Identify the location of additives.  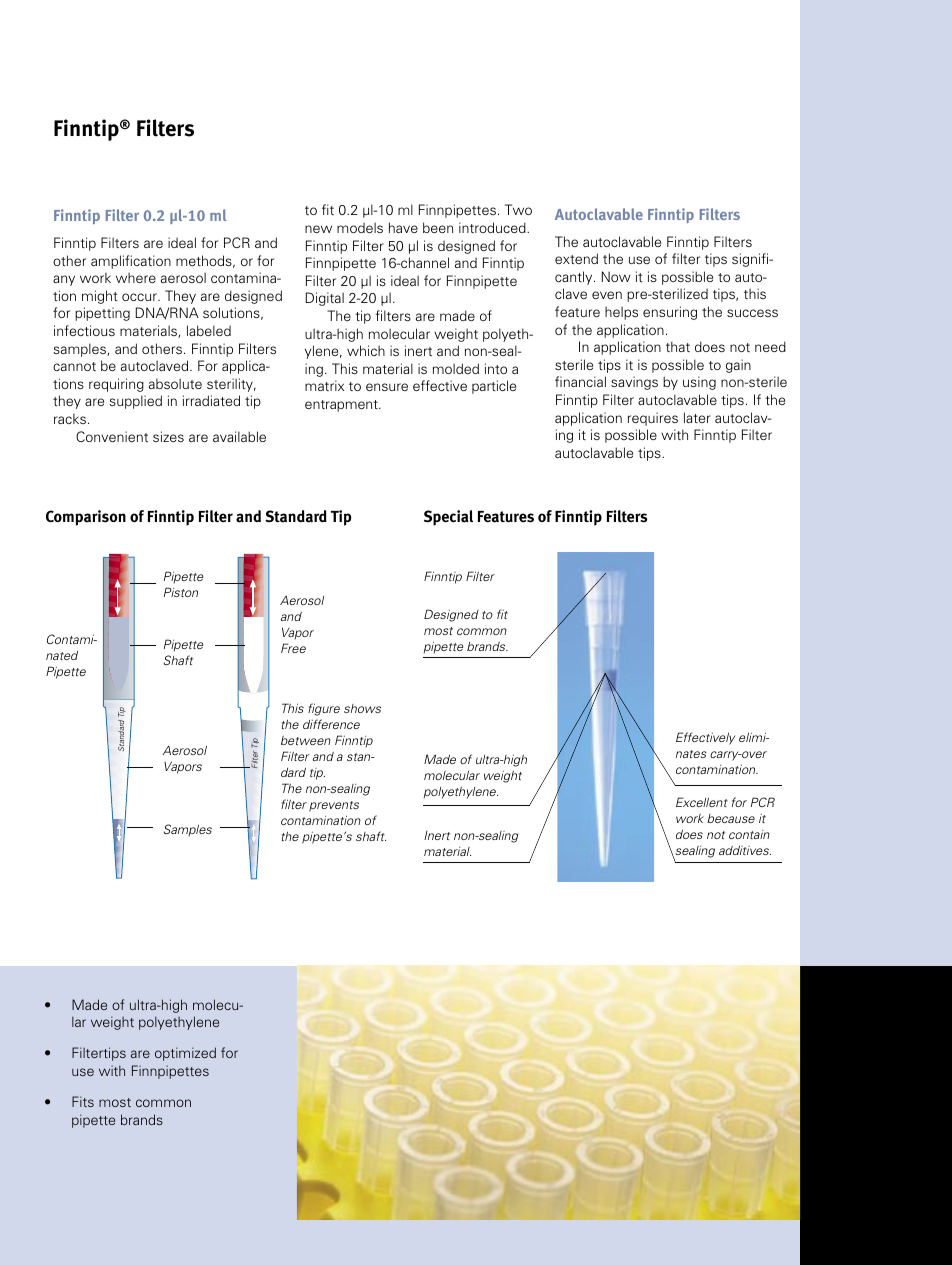
(745, 850).
